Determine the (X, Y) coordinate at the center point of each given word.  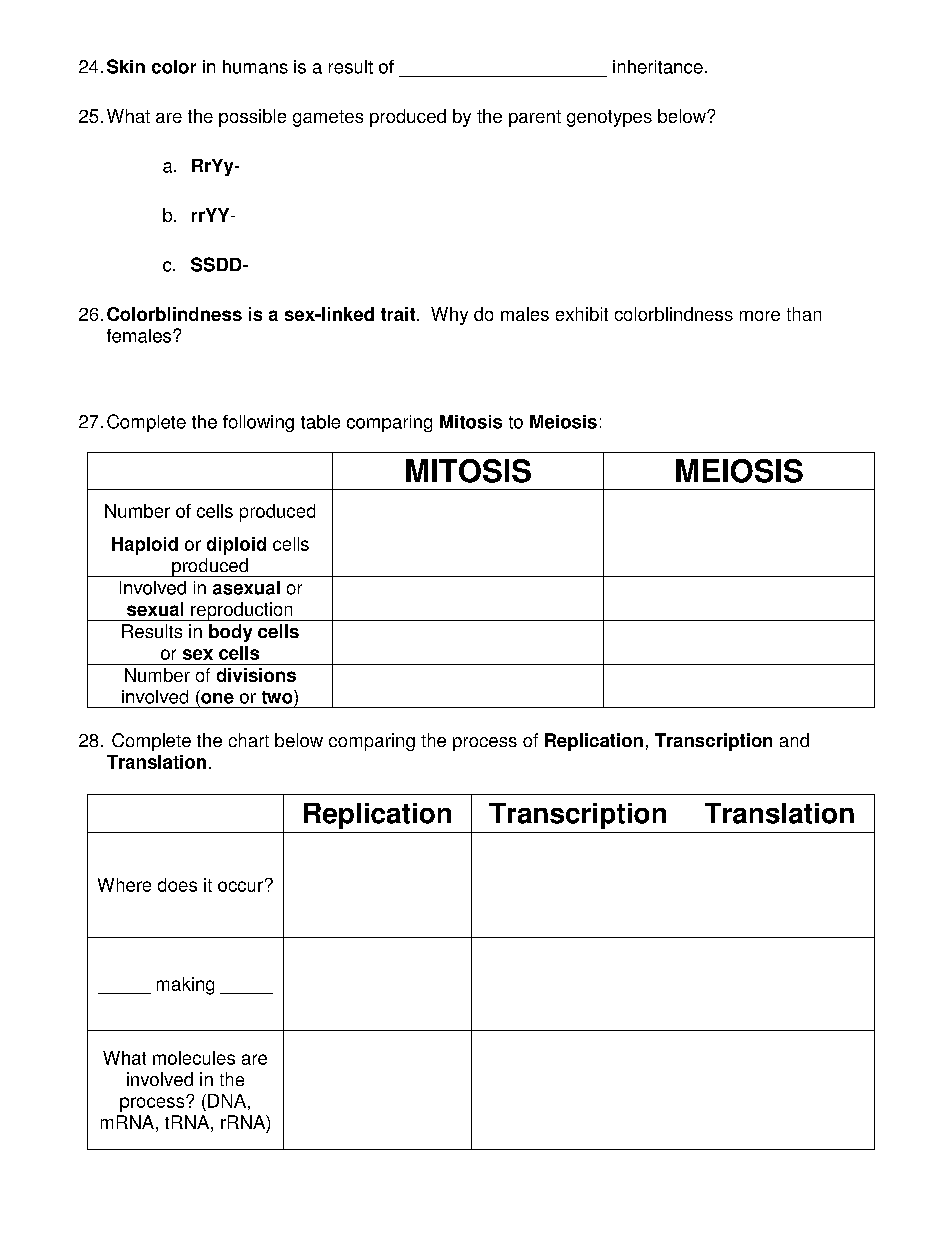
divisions (256, 675)
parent (535, 118)
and (794, 740)
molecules (194, 1058)
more (760, 316)
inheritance (658, 67)
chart (249, 740)
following (258, 423)
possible (252, 118)
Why (449, 316)
